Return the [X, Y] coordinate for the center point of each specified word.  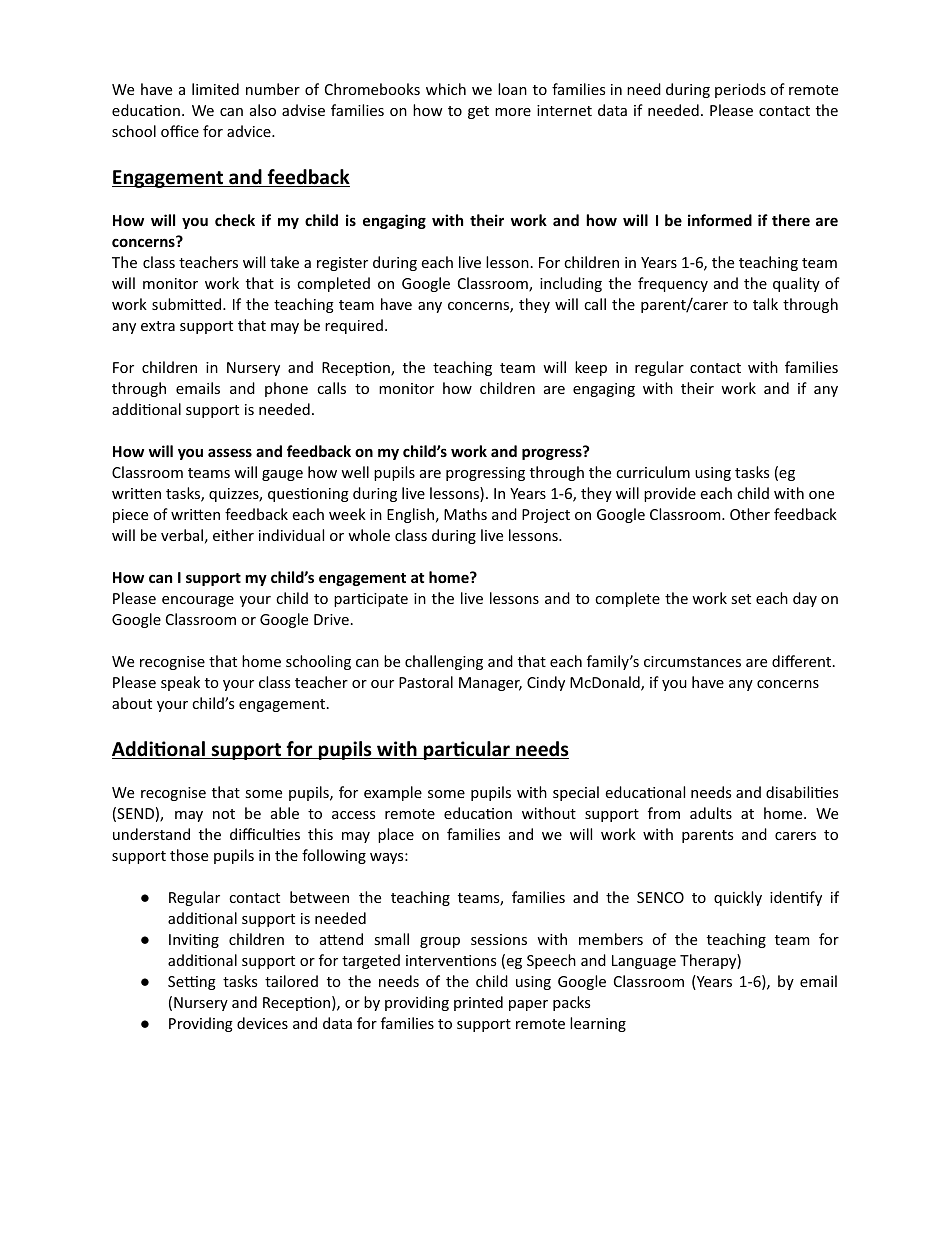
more [513, 112]
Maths [465, 514]
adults [711, 813]
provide [670, 494]
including [571, 284]
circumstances [692, 661]
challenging [444, 662]
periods [740, 90]
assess [230, 452]
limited [215, 89]
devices [262, 1023]
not [224, 814]
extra [158, 326]
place [396, 835]
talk [765, 304]
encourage [198, 601]
